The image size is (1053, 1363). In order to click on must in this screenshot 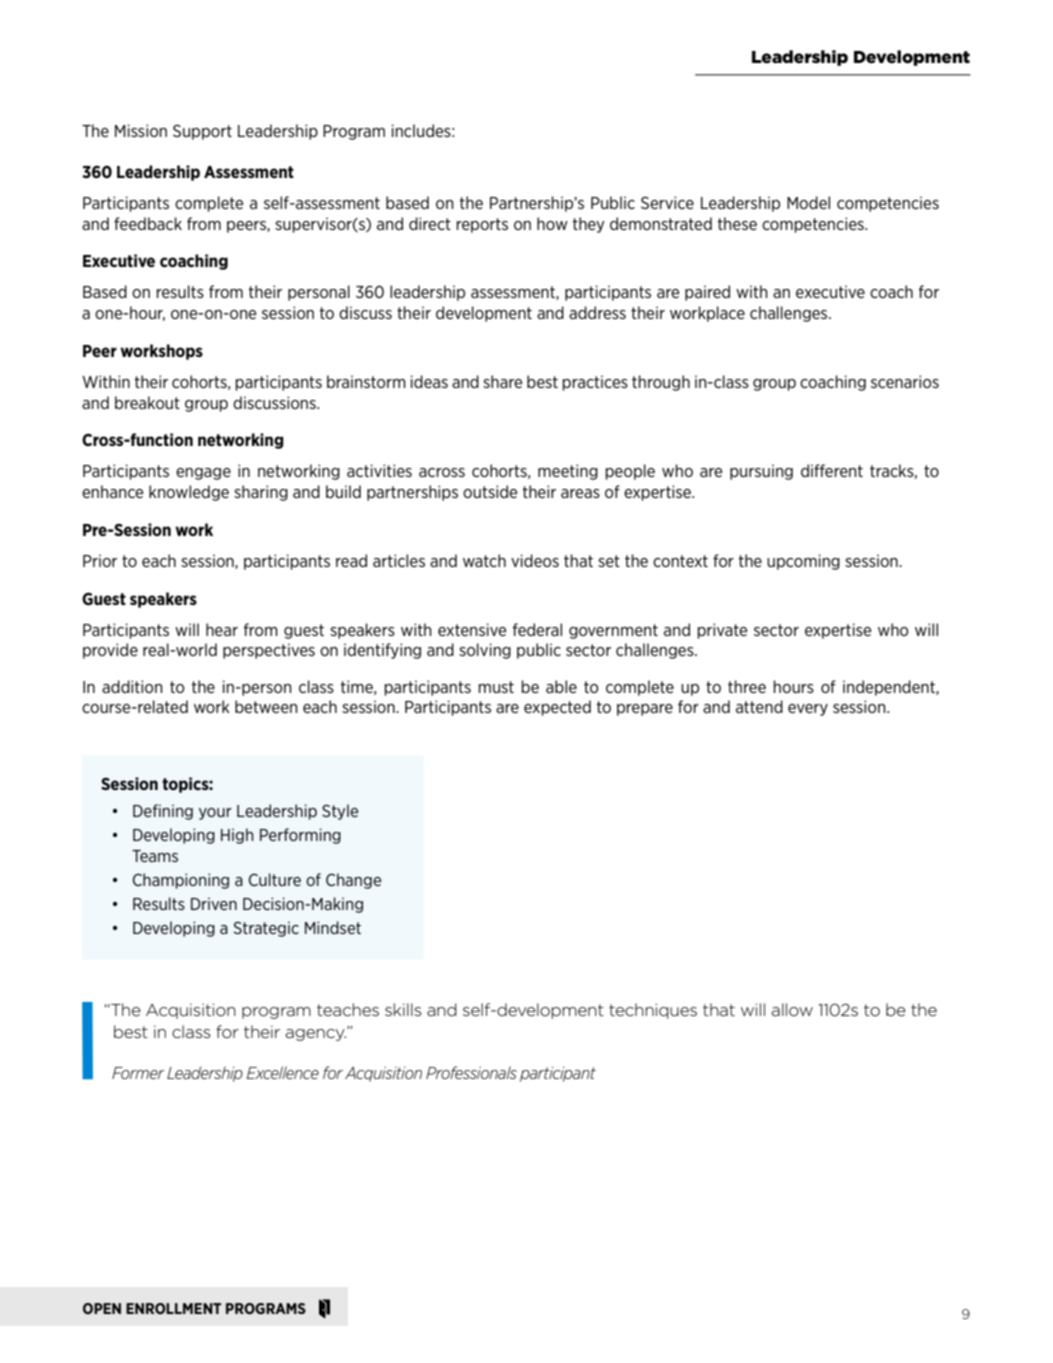, I will do `click(496, 687)`.
